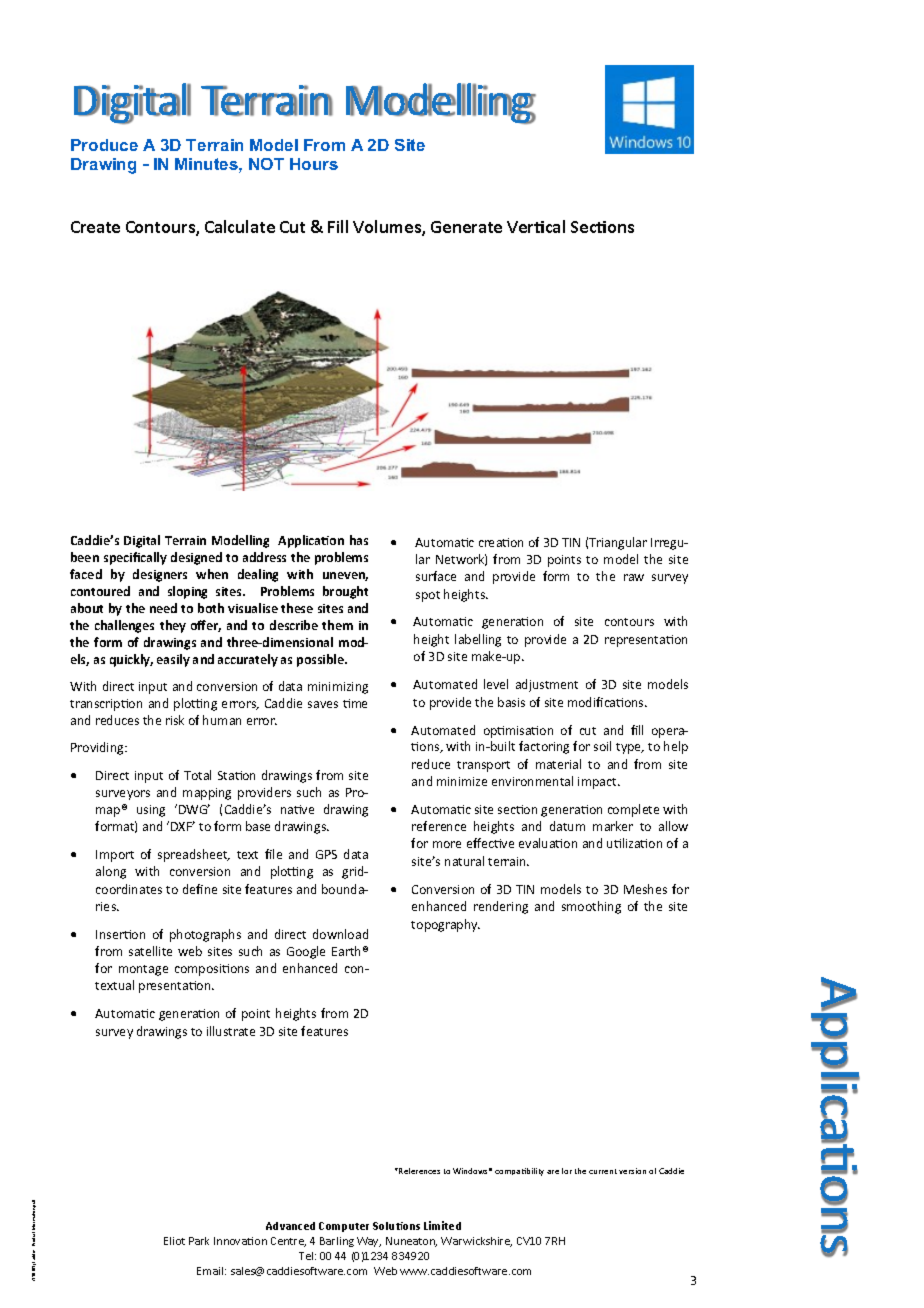  What do you see at coordinates (388, 228) in the screenshot?
I see `Volumes` at bounding box center [388, 228].
